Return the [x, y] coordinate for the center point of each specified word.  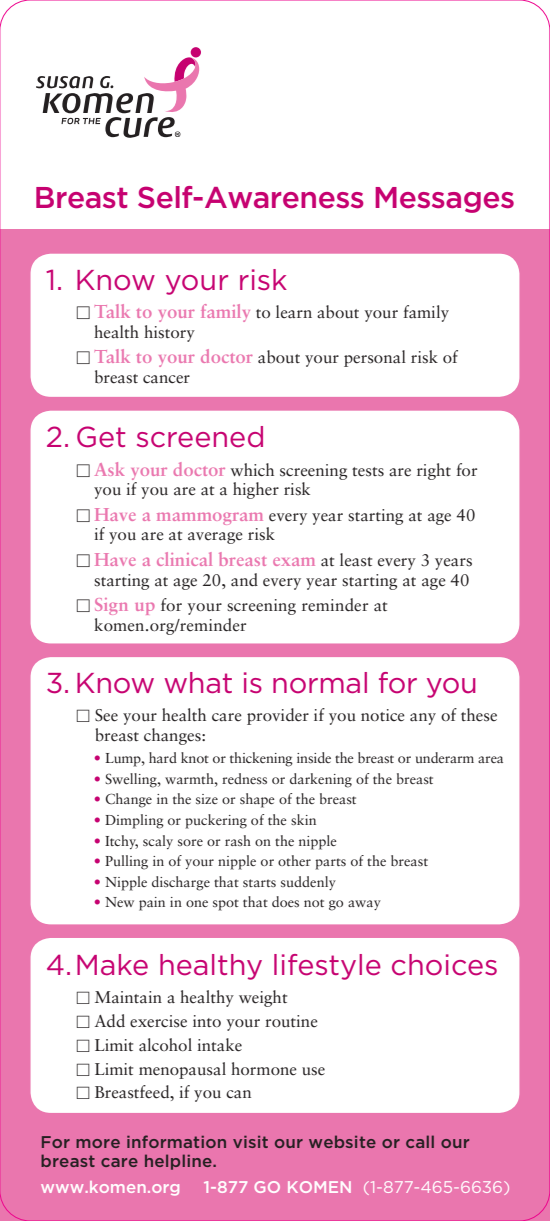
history [169, 333]
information [176, 1141]
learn [294, 312]
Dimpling [134, 821]
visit [250, 1142]
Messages [444, 200]
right [434, 471]
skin [303, 819]
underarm [445, 757]
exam [294, 561]
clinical [184, 559]
